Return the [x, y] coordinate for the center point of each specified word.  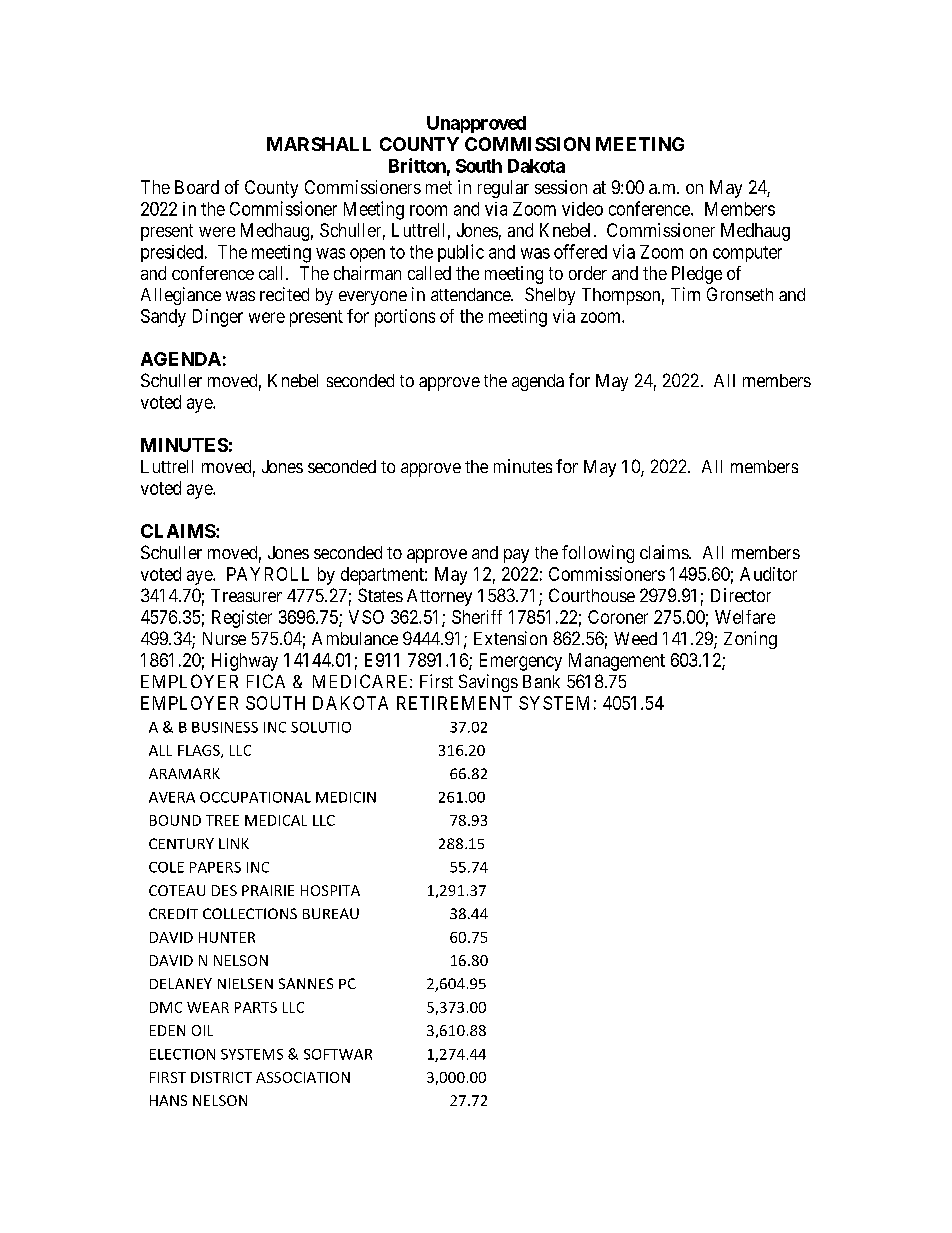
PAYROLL [268, 574]
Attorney [439, 597]
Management [617, 662]
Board [197, 187]
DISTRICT [221, 1077]
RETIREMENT [454, 703]
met [439, 187]
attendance [471, 294]
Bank [541, 681]
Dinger [218, 318]
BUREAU [331, 913]
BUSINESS [225, 727]
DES [224, 890]
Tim [685, 294]
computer [747, 254]
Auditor [768, 574]
